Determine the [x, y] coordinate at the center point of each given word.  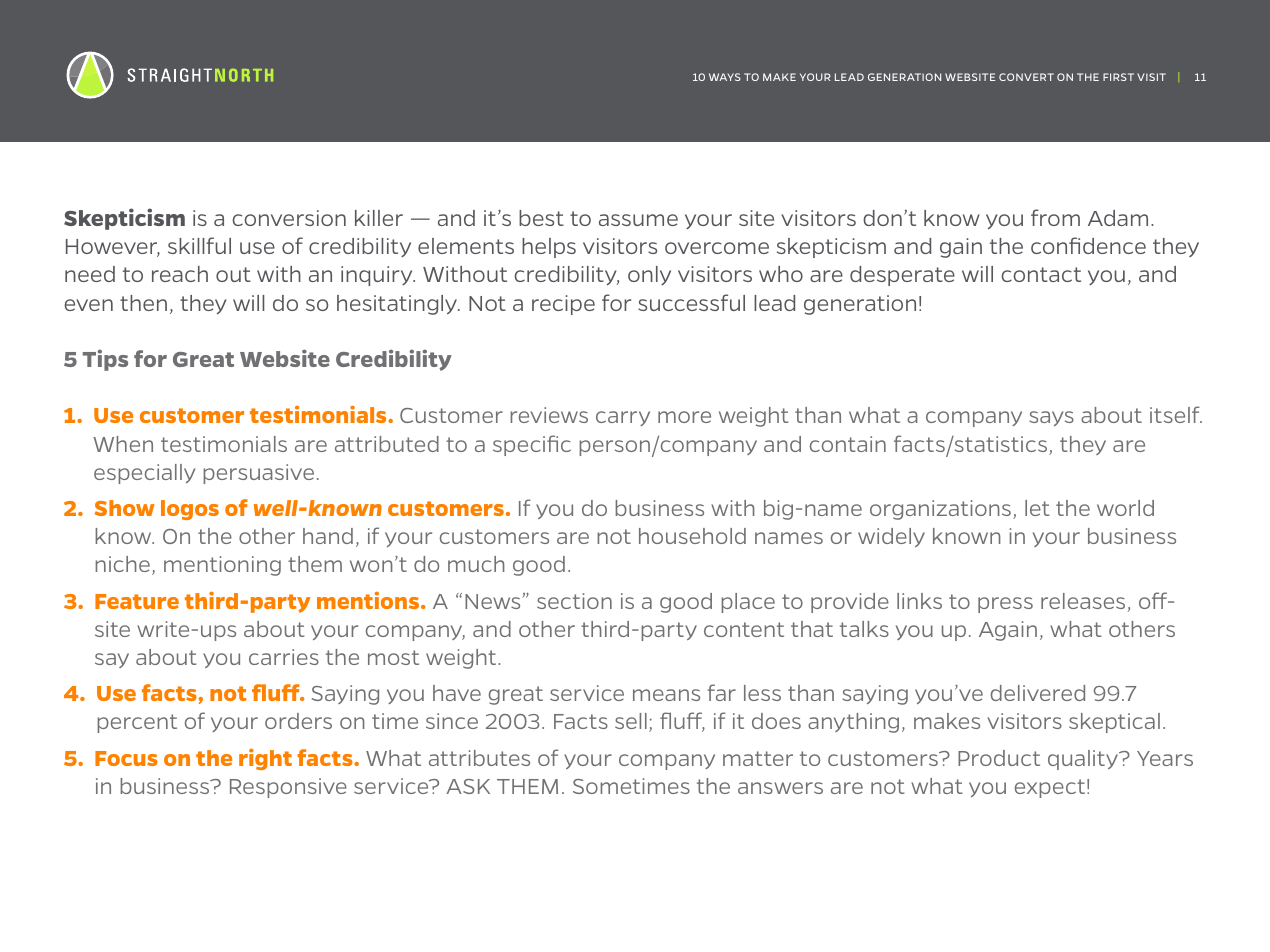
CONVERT [1026, 77]
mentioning [222, 566]
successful [691, 302]
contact [1041, 274]
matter [758, 758]
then [143, 303]
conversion [289, 218]
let [1037, 508]
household [692, 536]
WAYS [724, 77]
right [265, 759]
